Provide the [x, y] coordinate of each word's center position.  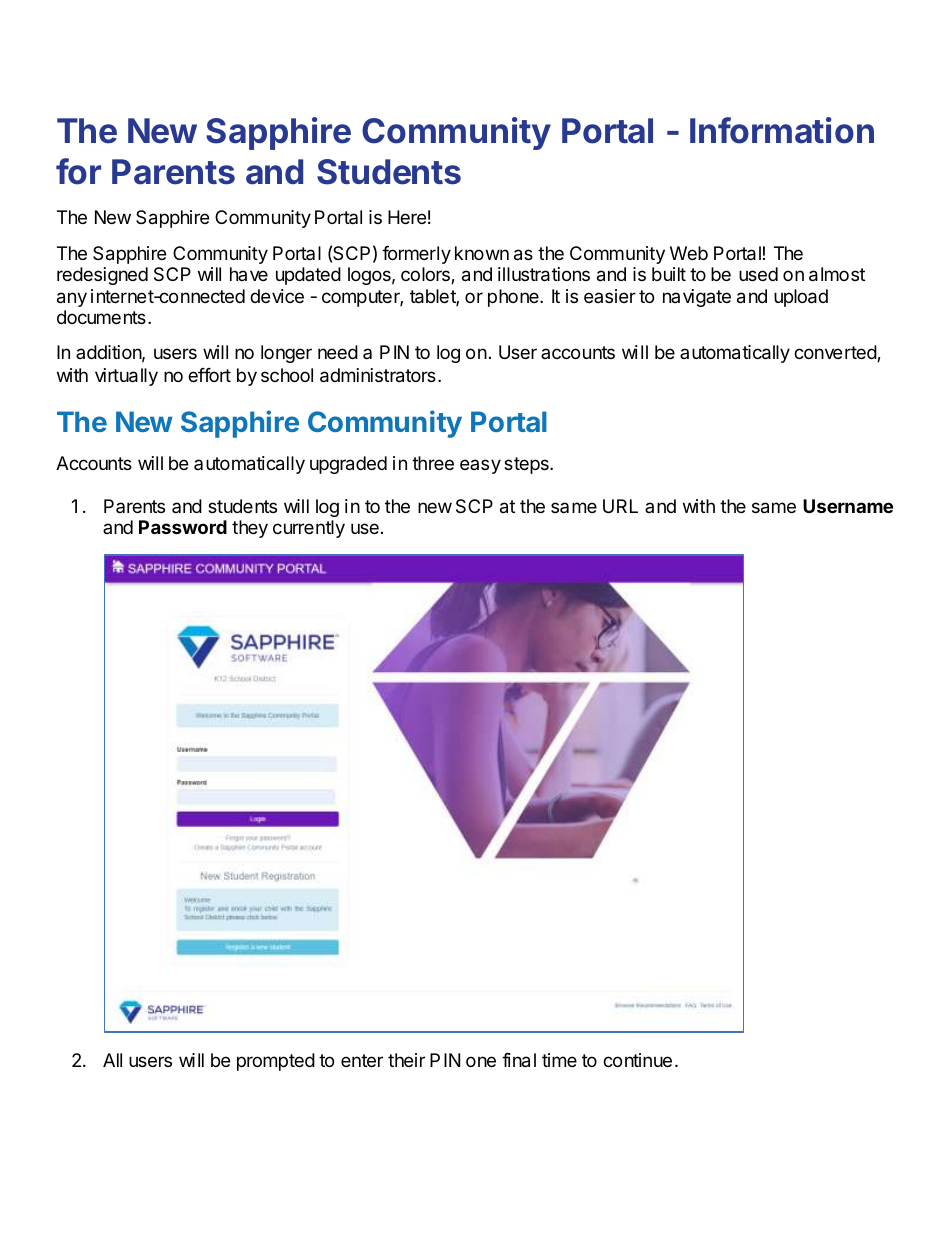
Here [407, 217]
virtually [126, 377]
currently [309, 529]
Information [782, 130]
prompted [276, 1062]
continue [637, 1060]
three [433, 463]
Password [183, 527]
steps [527, 465]
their [406, 1060]
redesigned [102, 276]
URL [620, 506]
